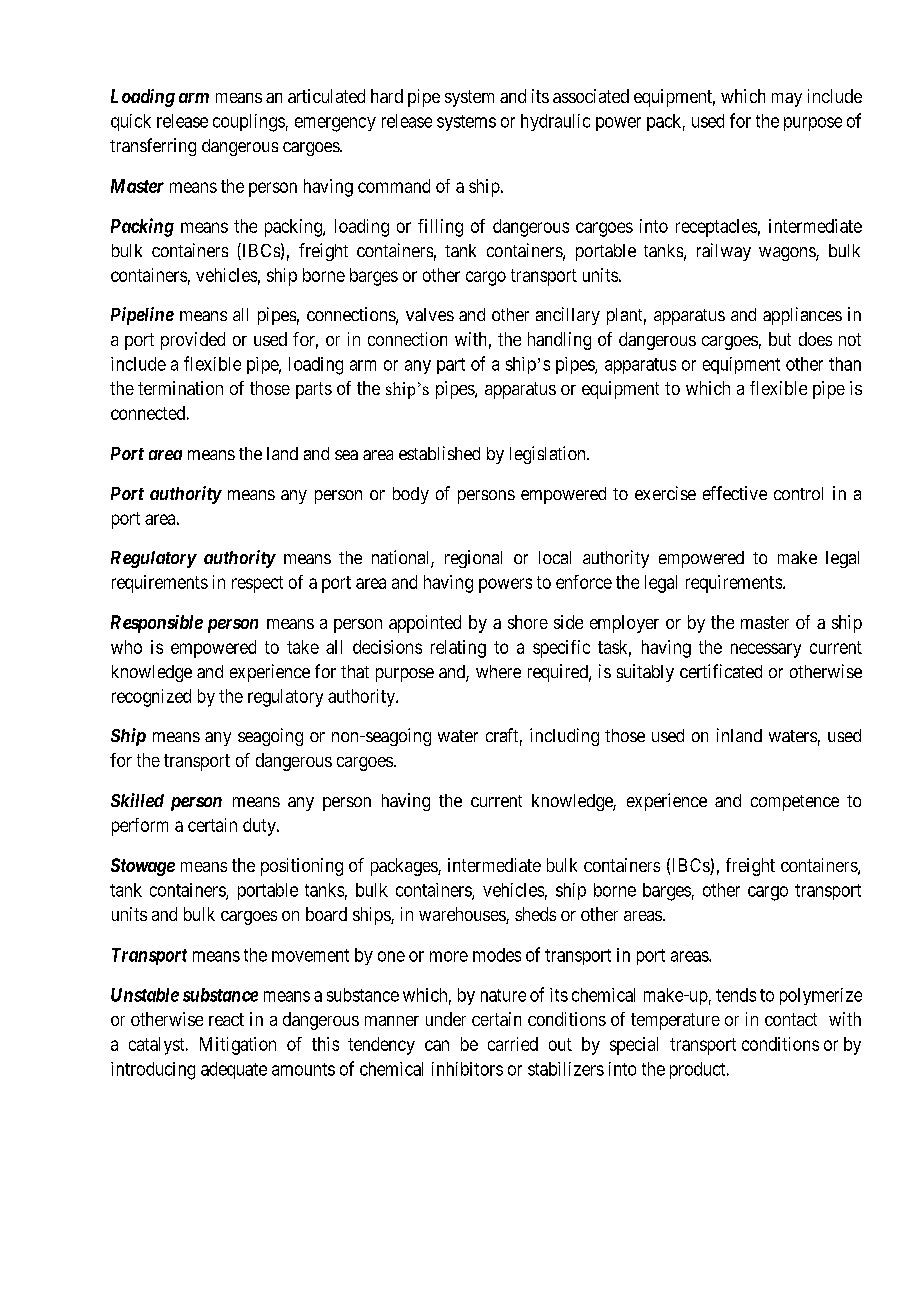 This screenshot has height=1307, width=924. What do you see at coordinates (430, 314) in the screenshot?
I see `valves` at bounding box center [430, 314].
